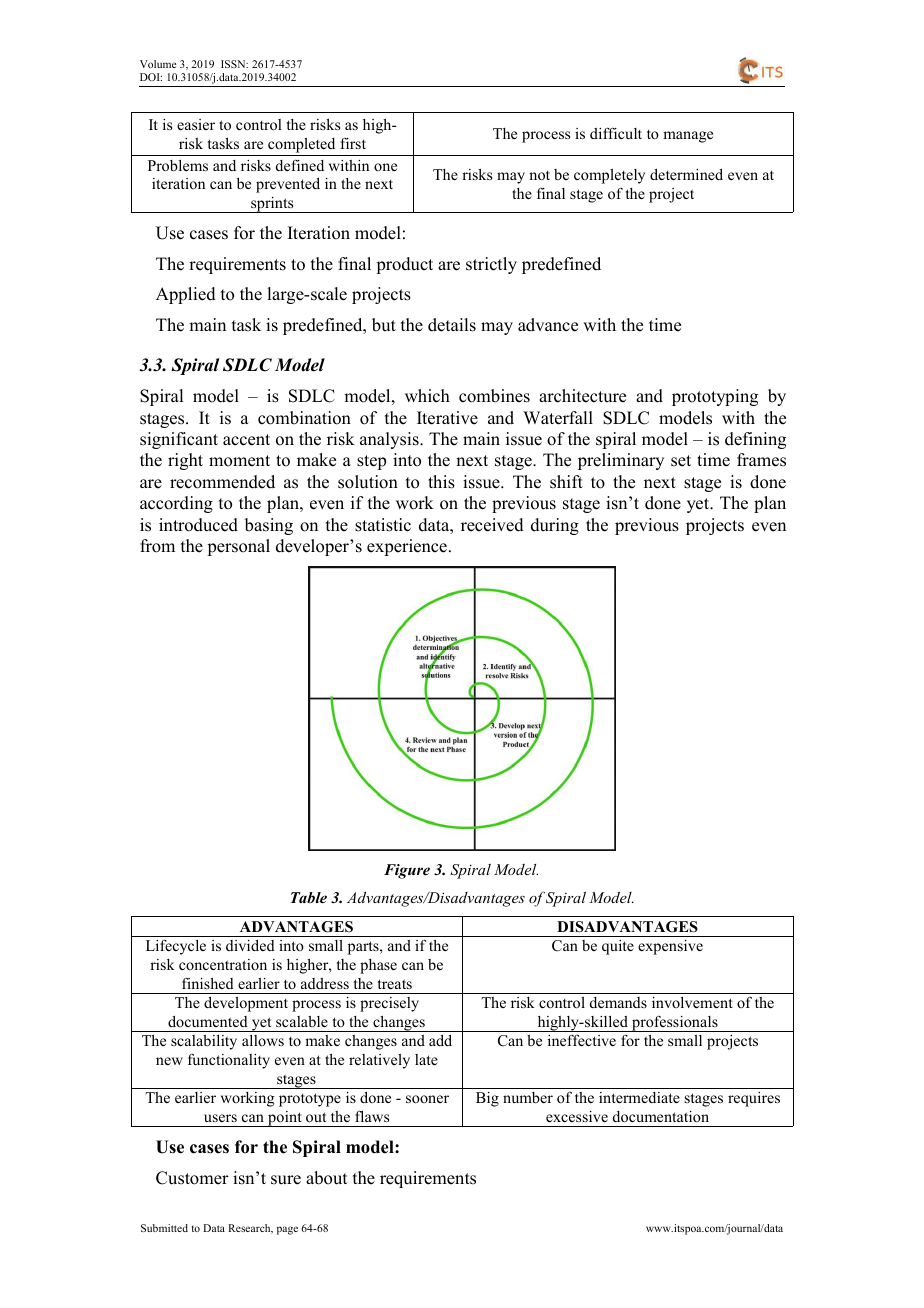 The width and height of the screenshot is (924, 1308). What do you see at coordinates (661, 1116) in the screenshot?
I see `documentation` at bounding box center [661, 1116].
